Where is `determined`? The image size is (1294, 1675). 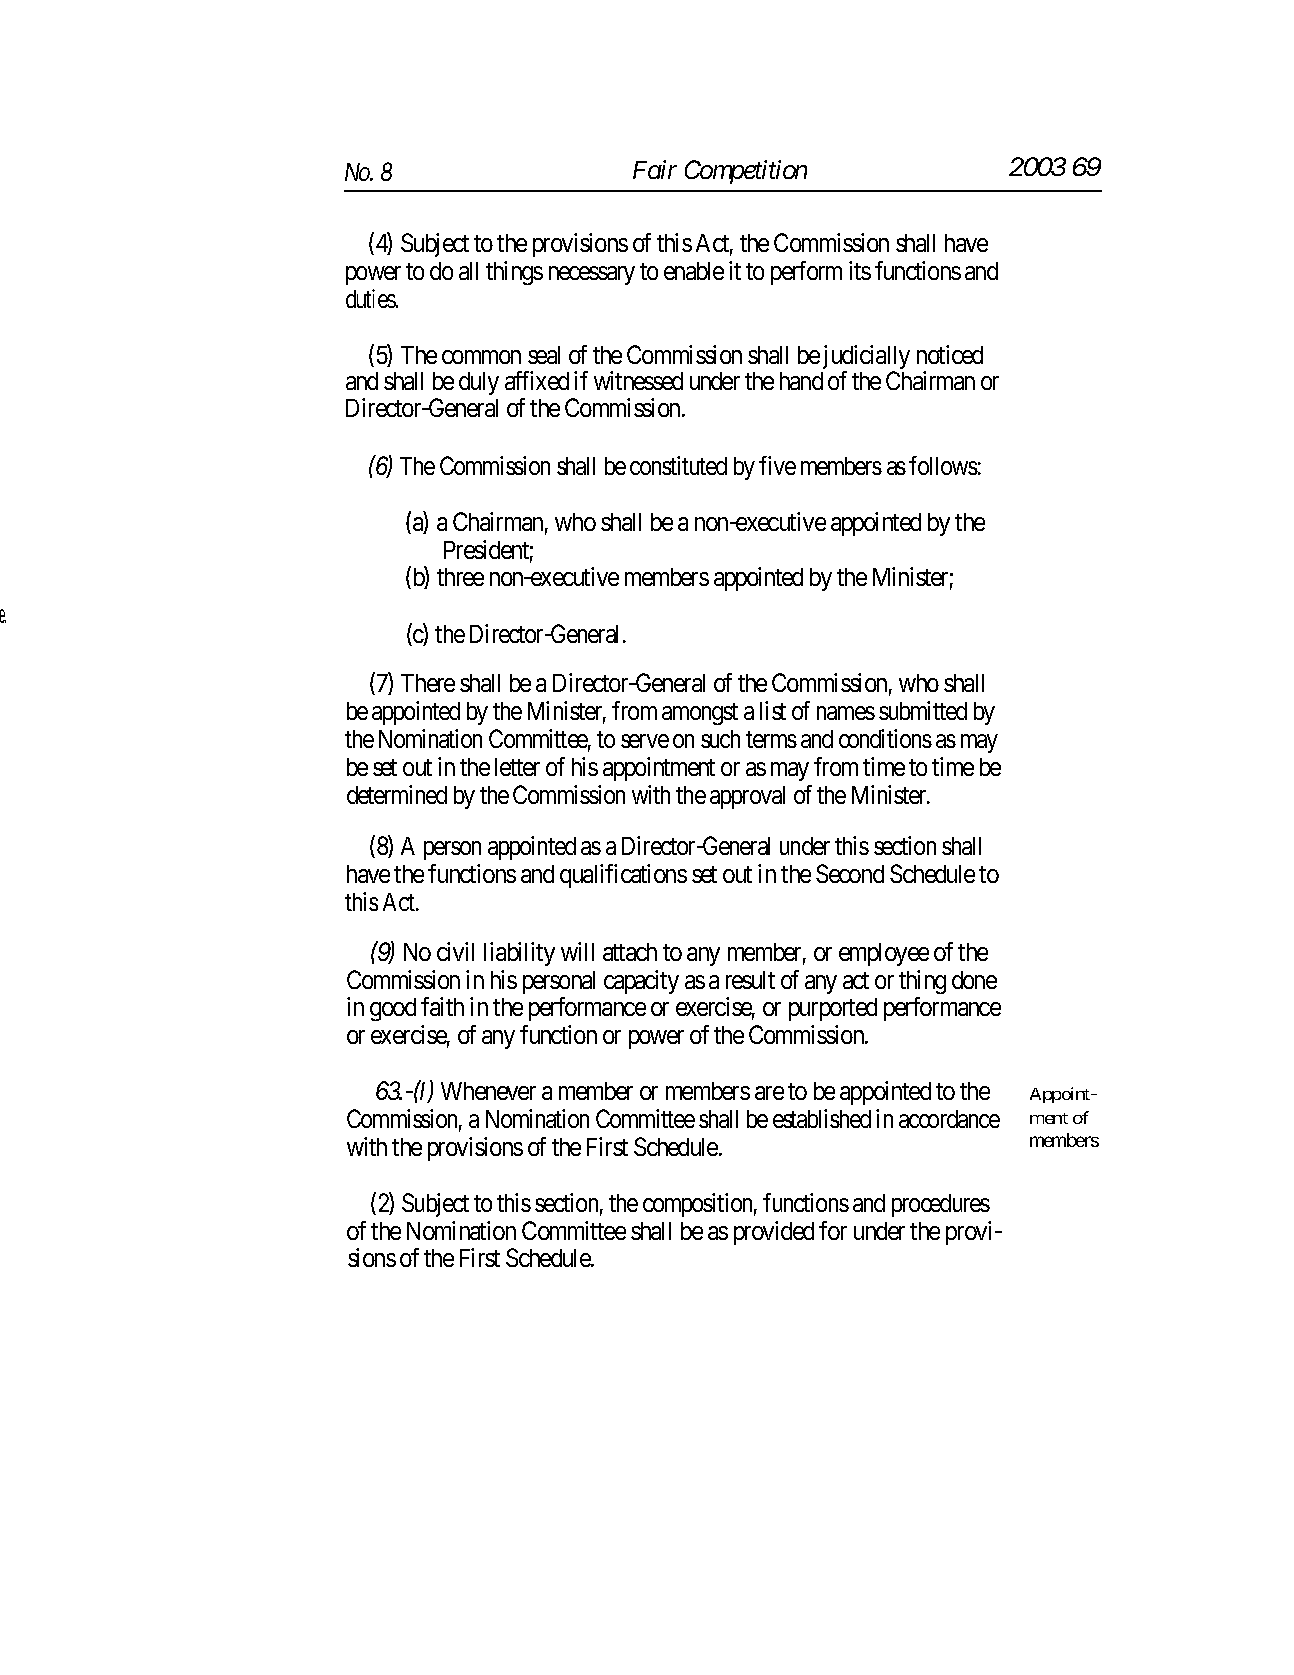
determined is located at coordinates (397, 794).
